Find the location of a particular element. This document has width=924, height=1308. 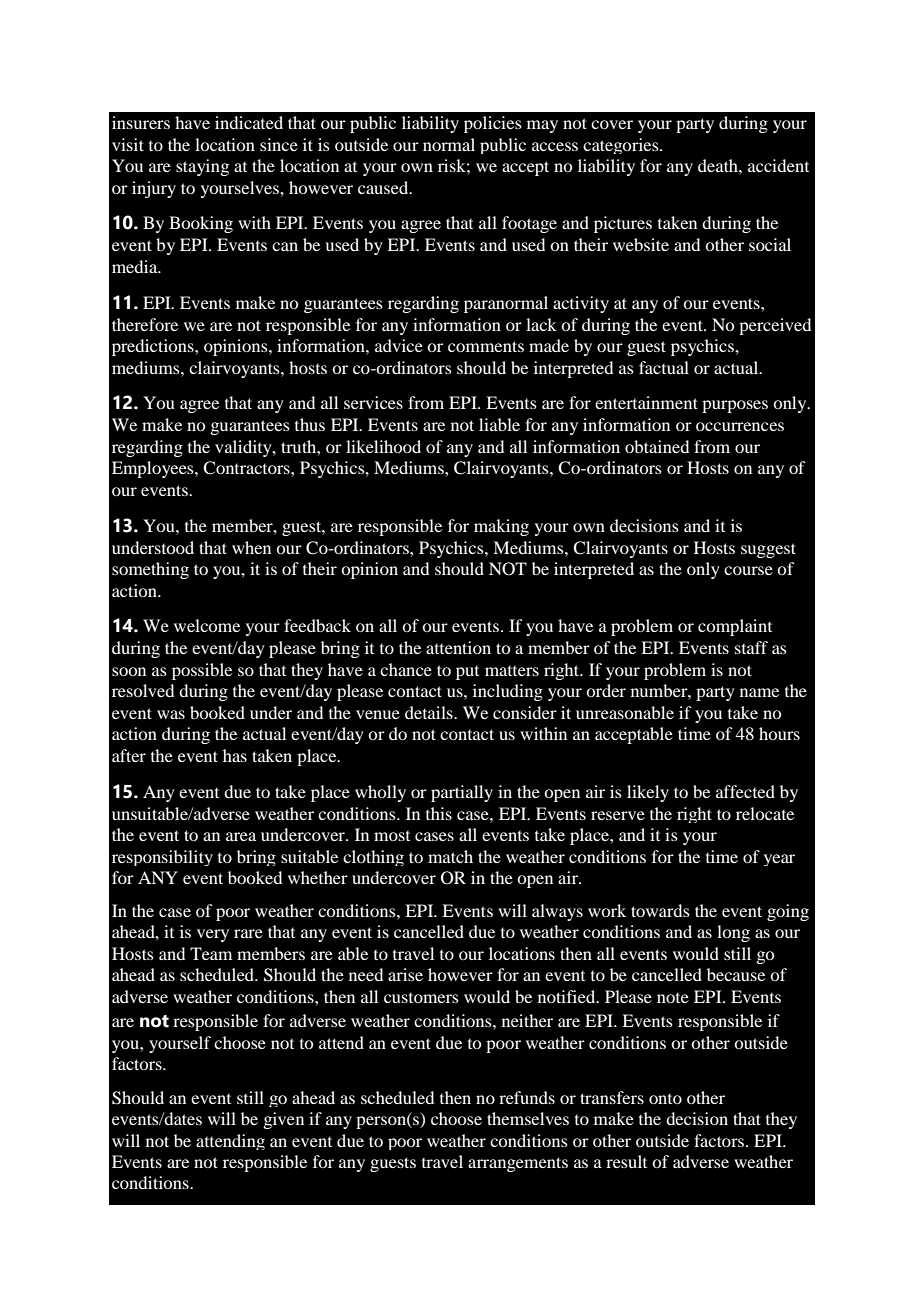

welcome is located at coordinates (207, 625).
